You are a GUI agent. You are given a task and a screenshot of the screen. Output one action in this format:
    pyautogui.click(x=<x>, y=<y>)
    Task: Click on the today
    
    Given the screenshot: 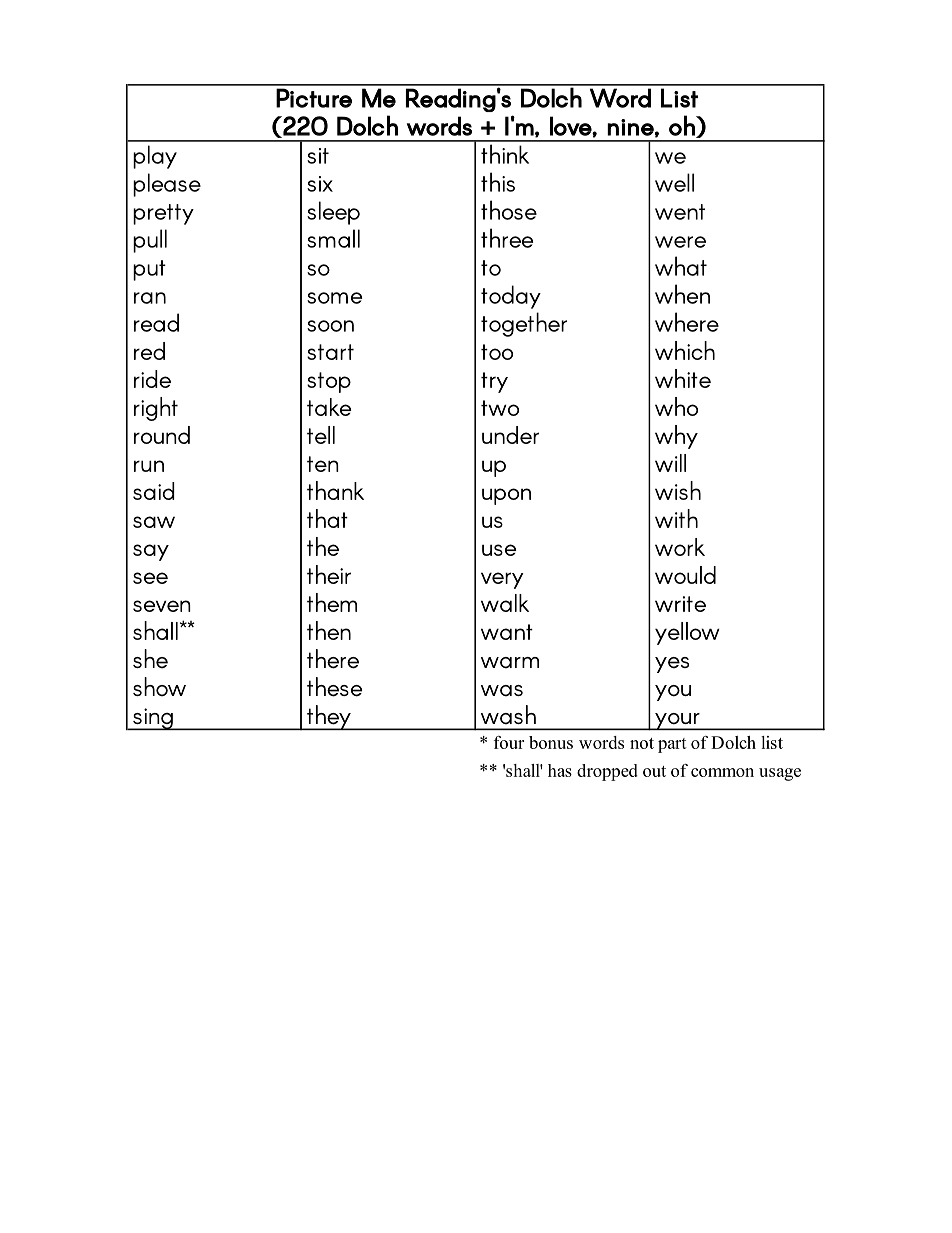 What is the action you would take?
    pyautogui.click(x=511, y=297)
